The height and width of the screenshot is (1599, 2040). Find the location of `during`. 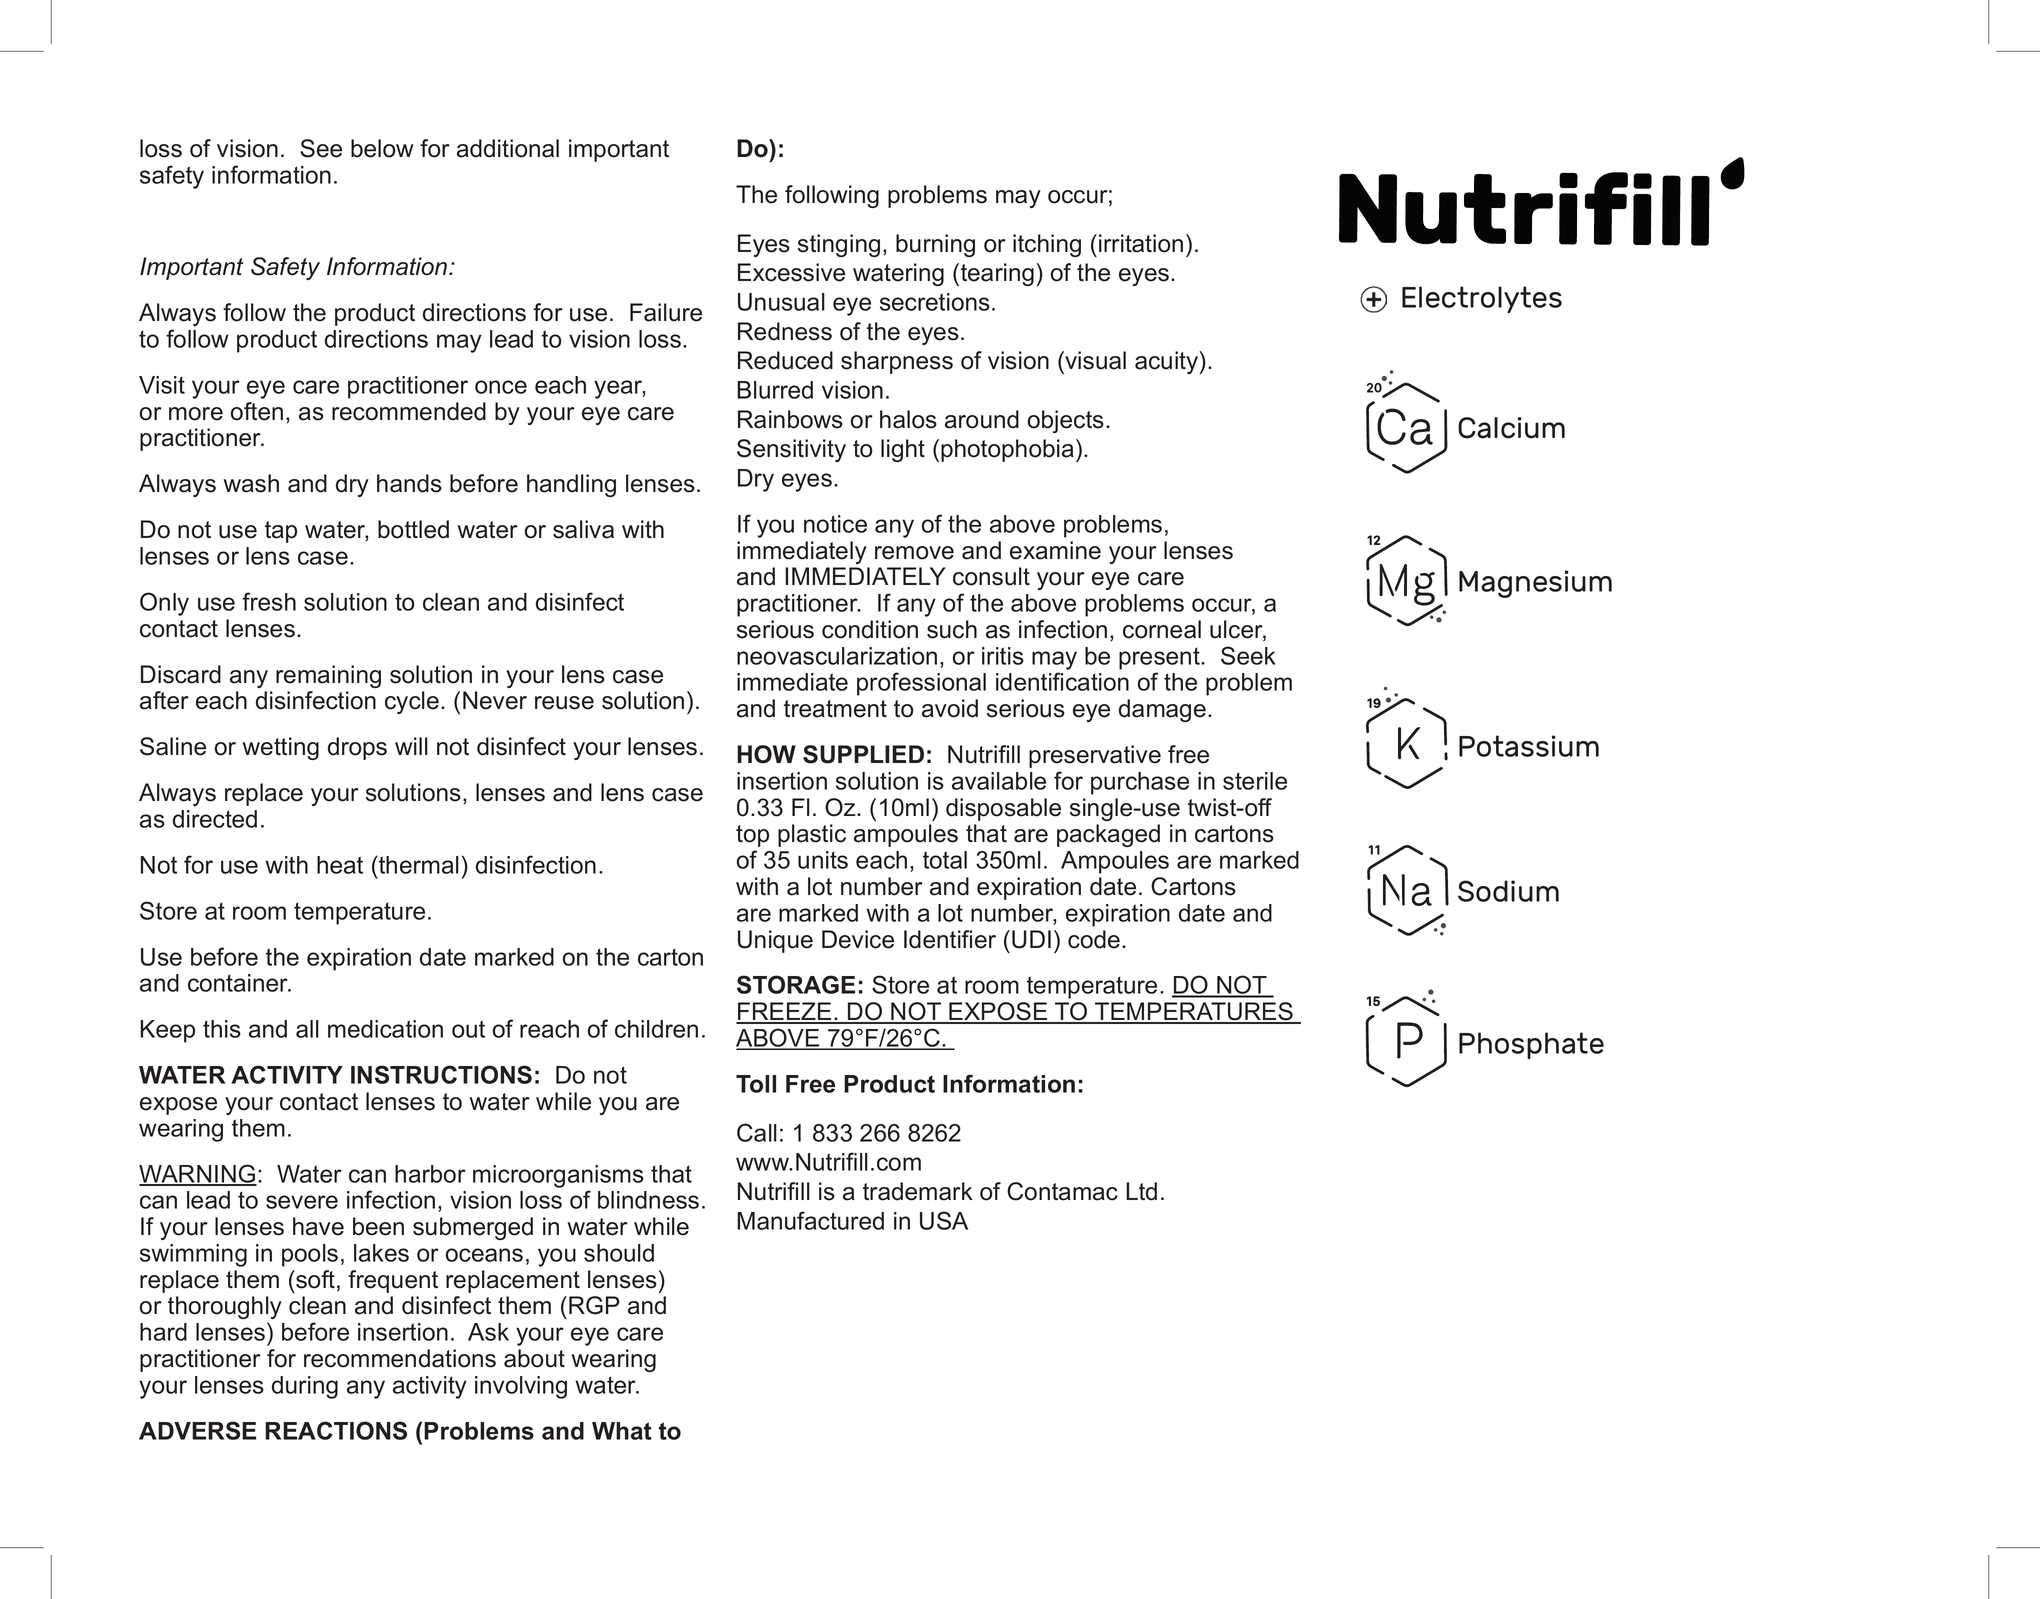

during is located at coordinates (305, 1387).
